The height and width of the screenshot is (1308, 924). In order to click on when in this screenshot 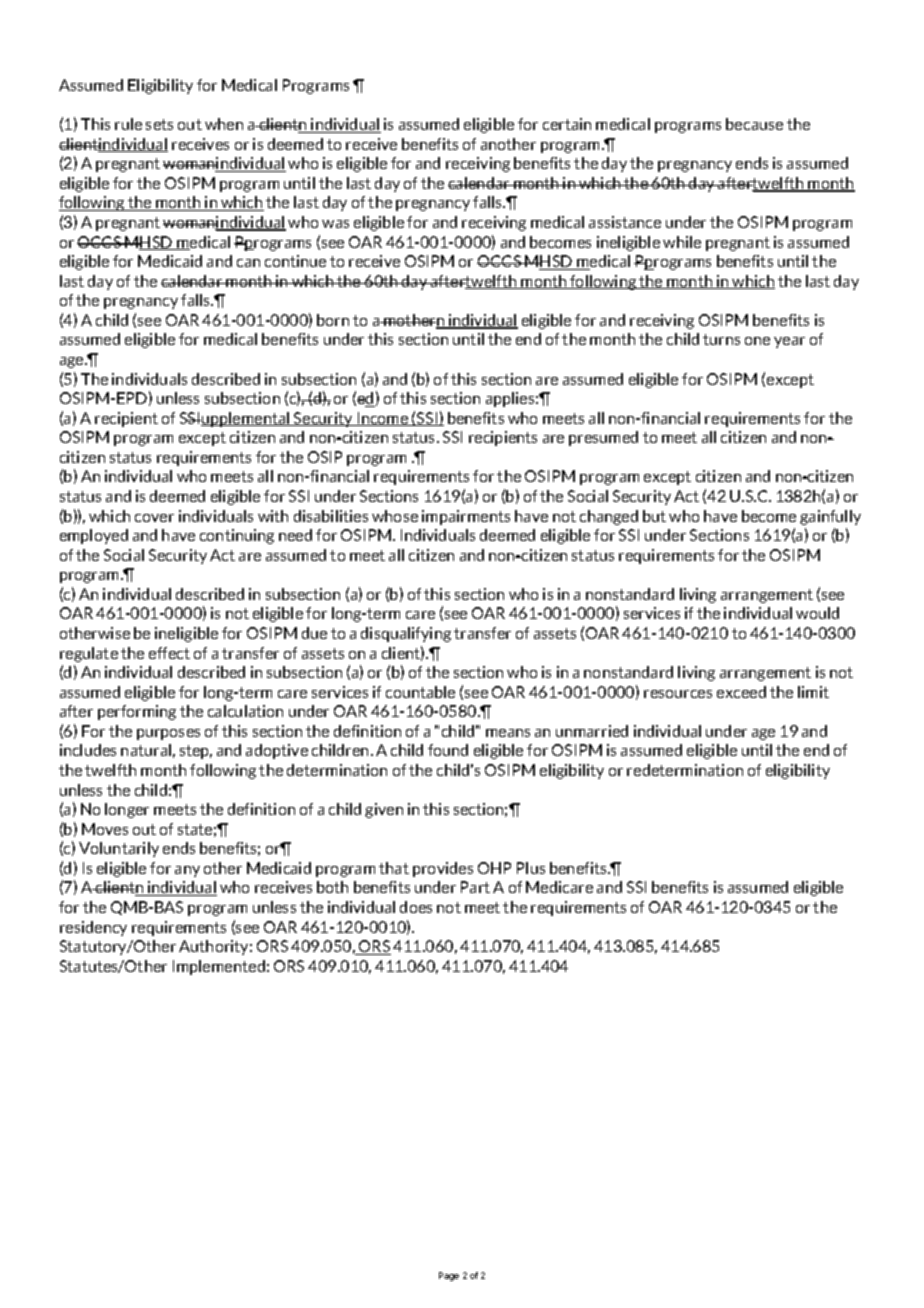, I will do `click(224, 124)`.
